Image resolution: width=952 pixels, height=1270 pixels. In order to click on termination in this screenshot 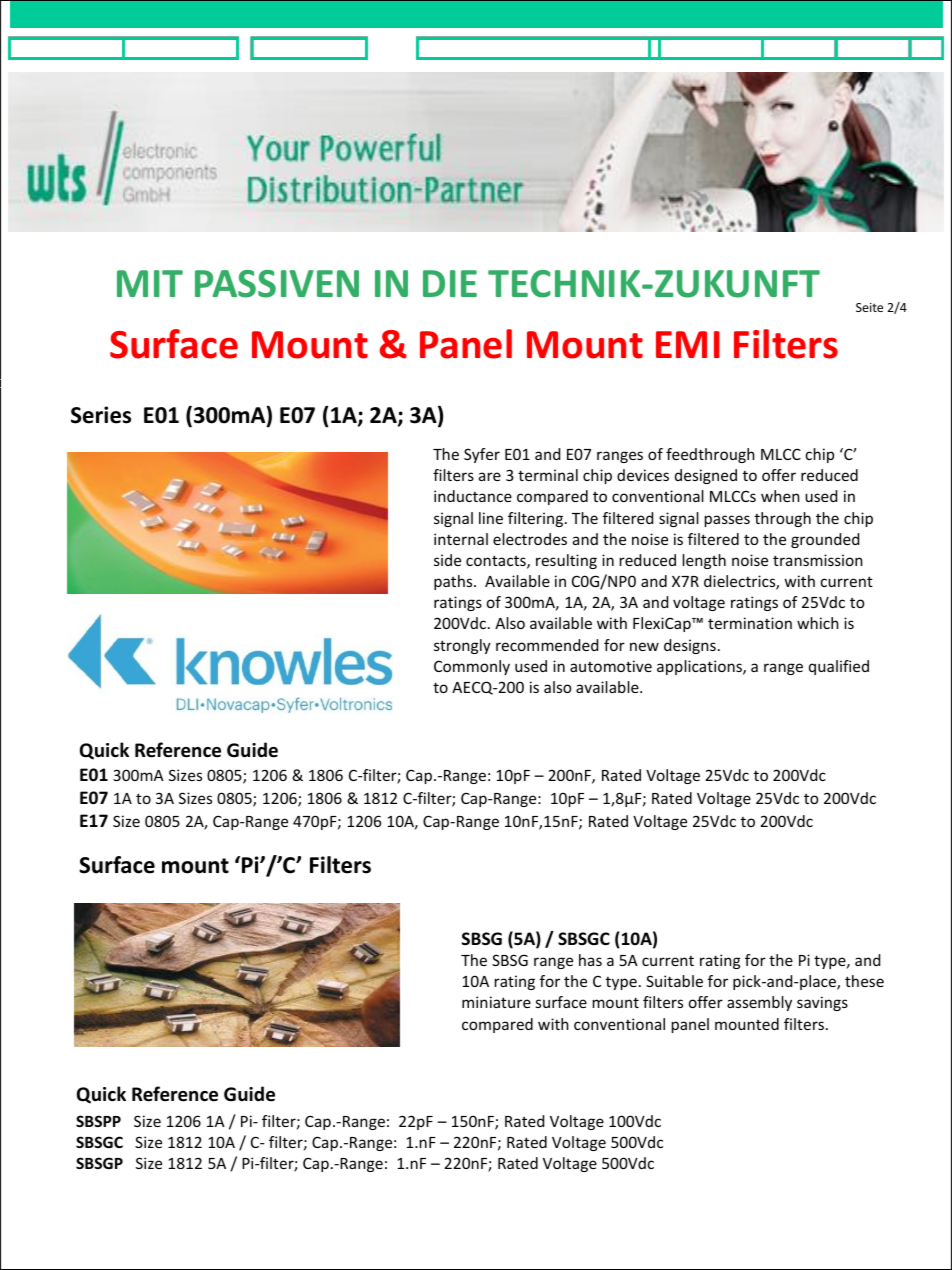, I will do `click(750, 623)`.
